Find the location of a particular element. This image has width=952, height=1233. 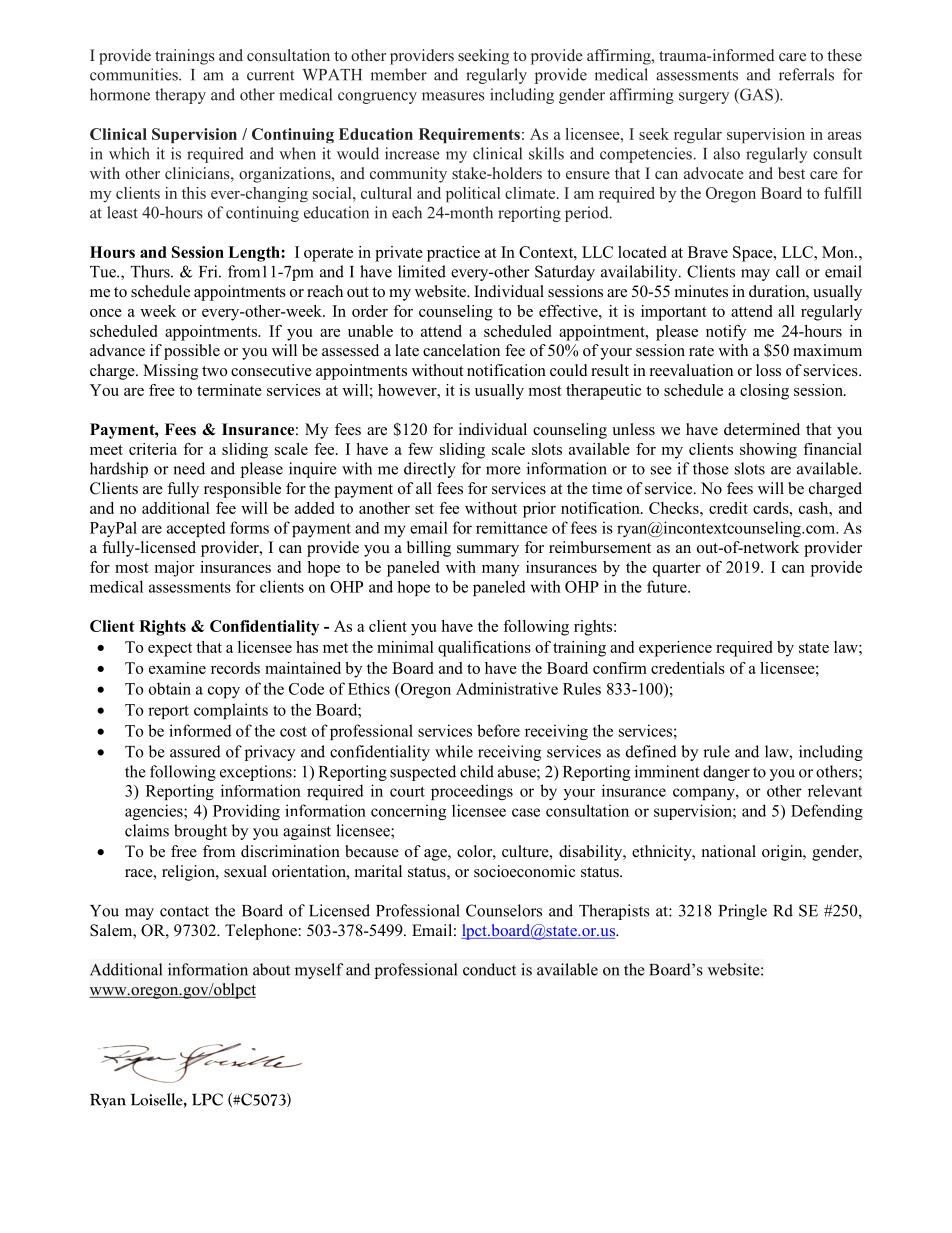

conduct is located at coordinates (489, 969).
